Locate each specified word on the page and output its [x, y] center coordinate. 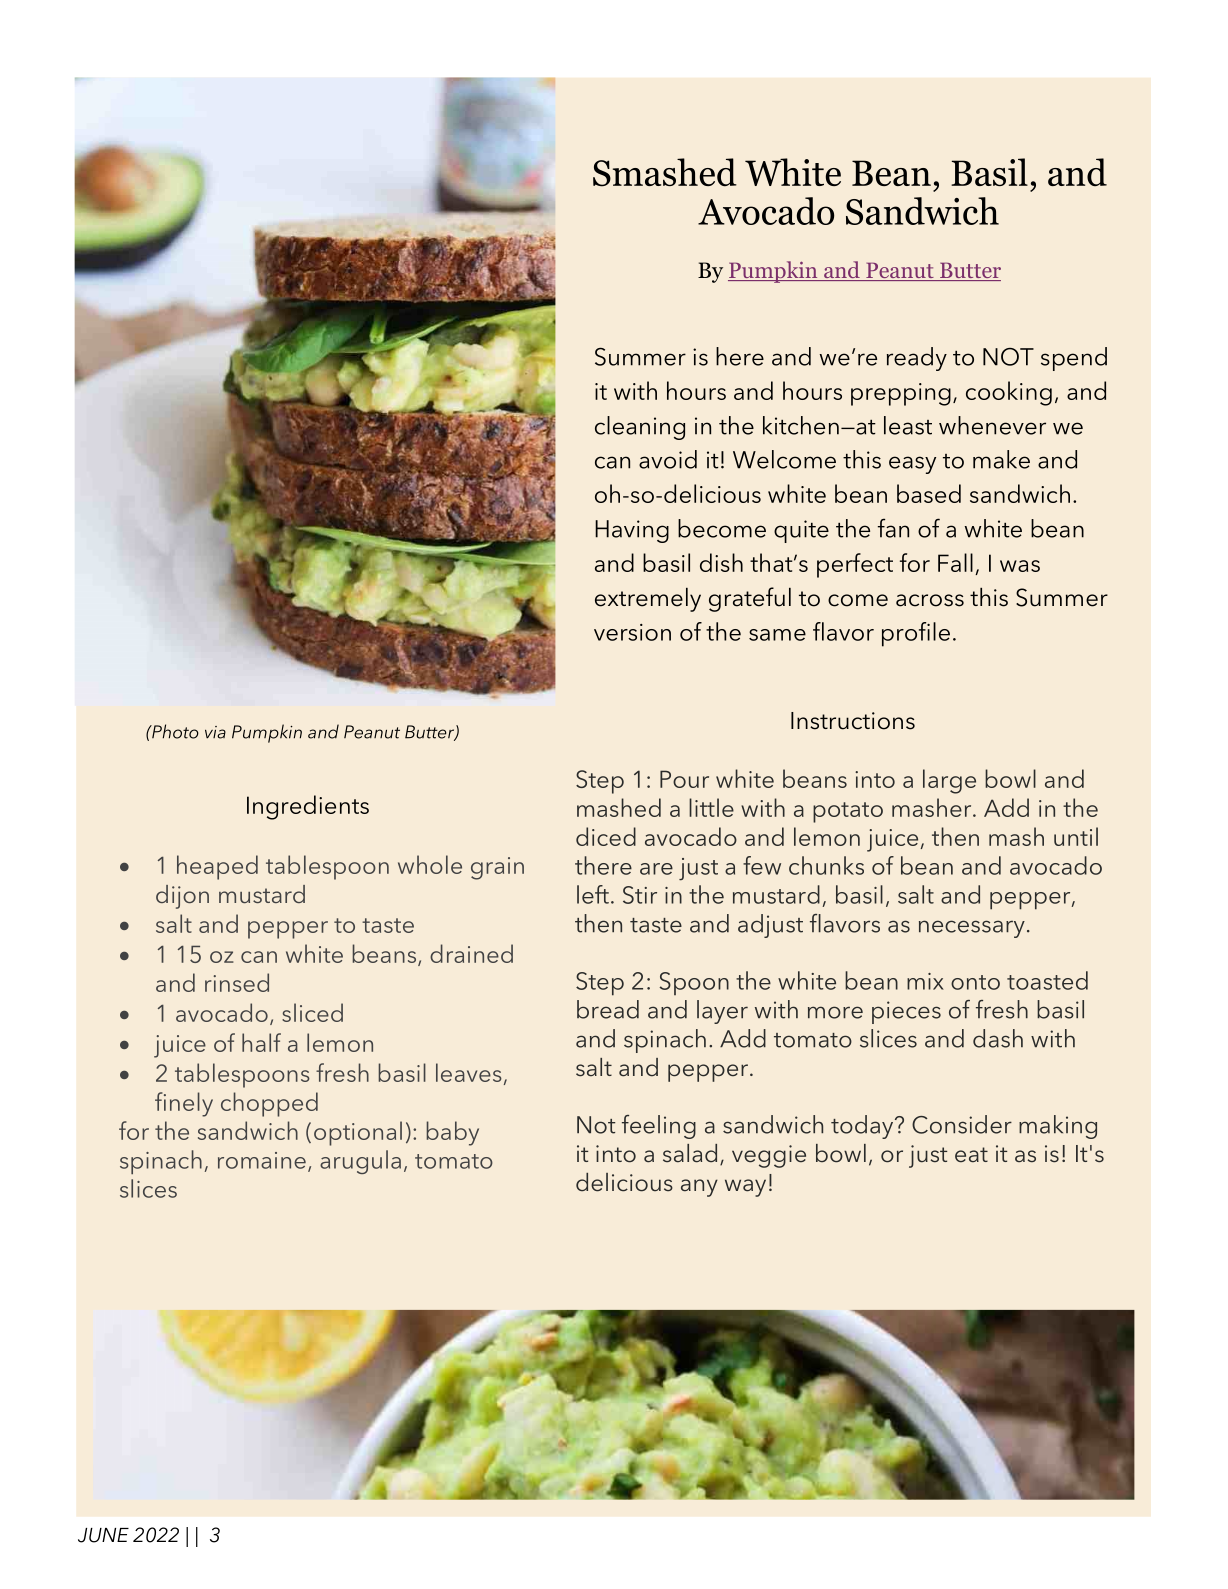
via [215, 732]
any [699, 1188]
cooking [1009, 393]
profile [916, 634]
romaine [262, 1160]
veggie [769, 1156]
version [632, 632]
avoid [668, 459]
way [745, 1188]
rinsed [237, 982]
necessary [972, 929]
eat [971, 1155]
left [593, 894]
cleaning [640, 428]
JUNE [103, 1535]
